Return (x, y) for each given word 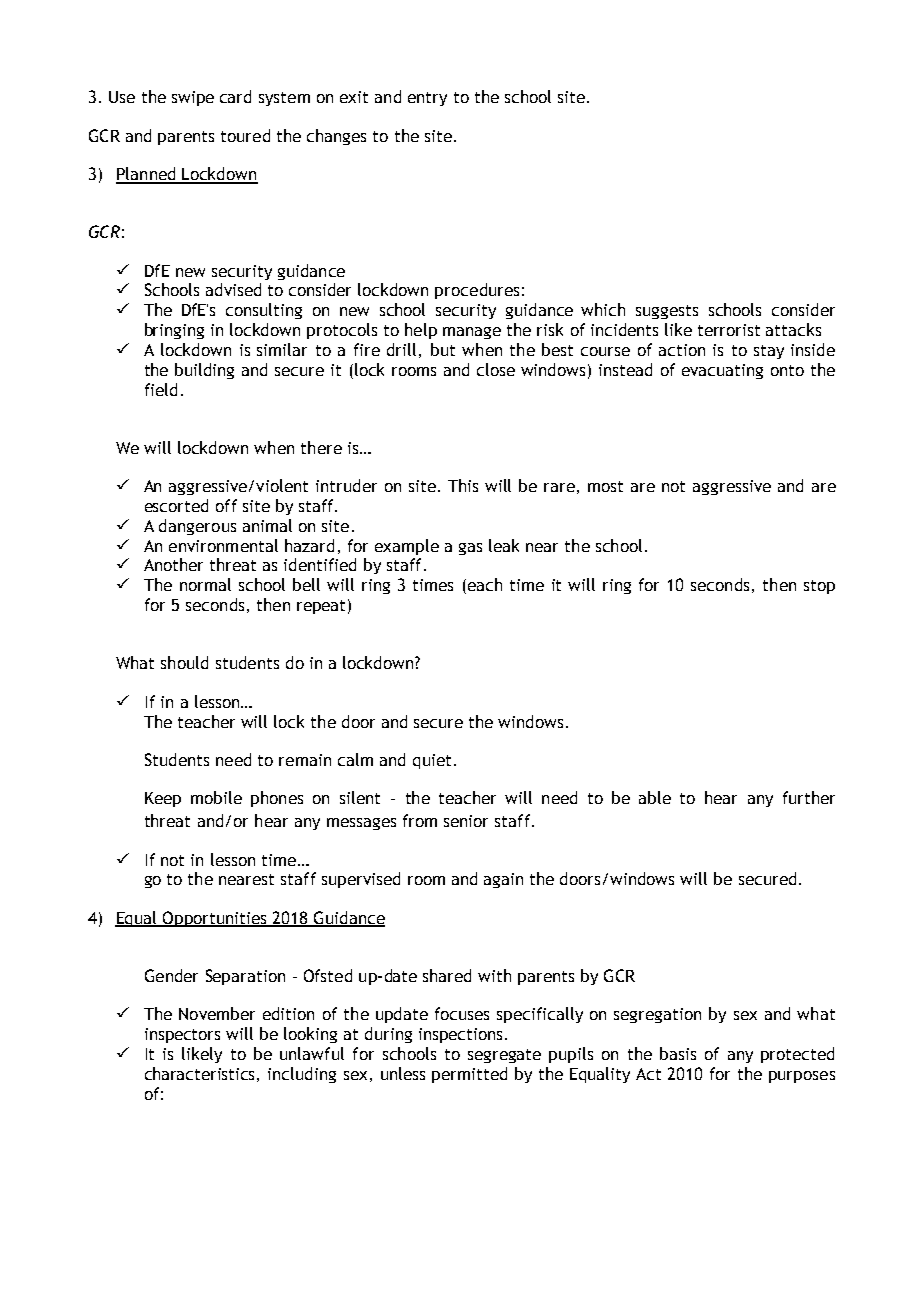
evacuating (722, 371)
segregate (504, 1056)
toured (245, 135)
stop (819, 587)
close (496, 369)
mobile (216, 797)
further (809, 797)
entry (427, 99)
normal (205, 584)
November (217, 1013)
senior (466, 821)
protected (797, 1055)
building (204, 371)
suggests (667, 312)
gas (470, 549)
